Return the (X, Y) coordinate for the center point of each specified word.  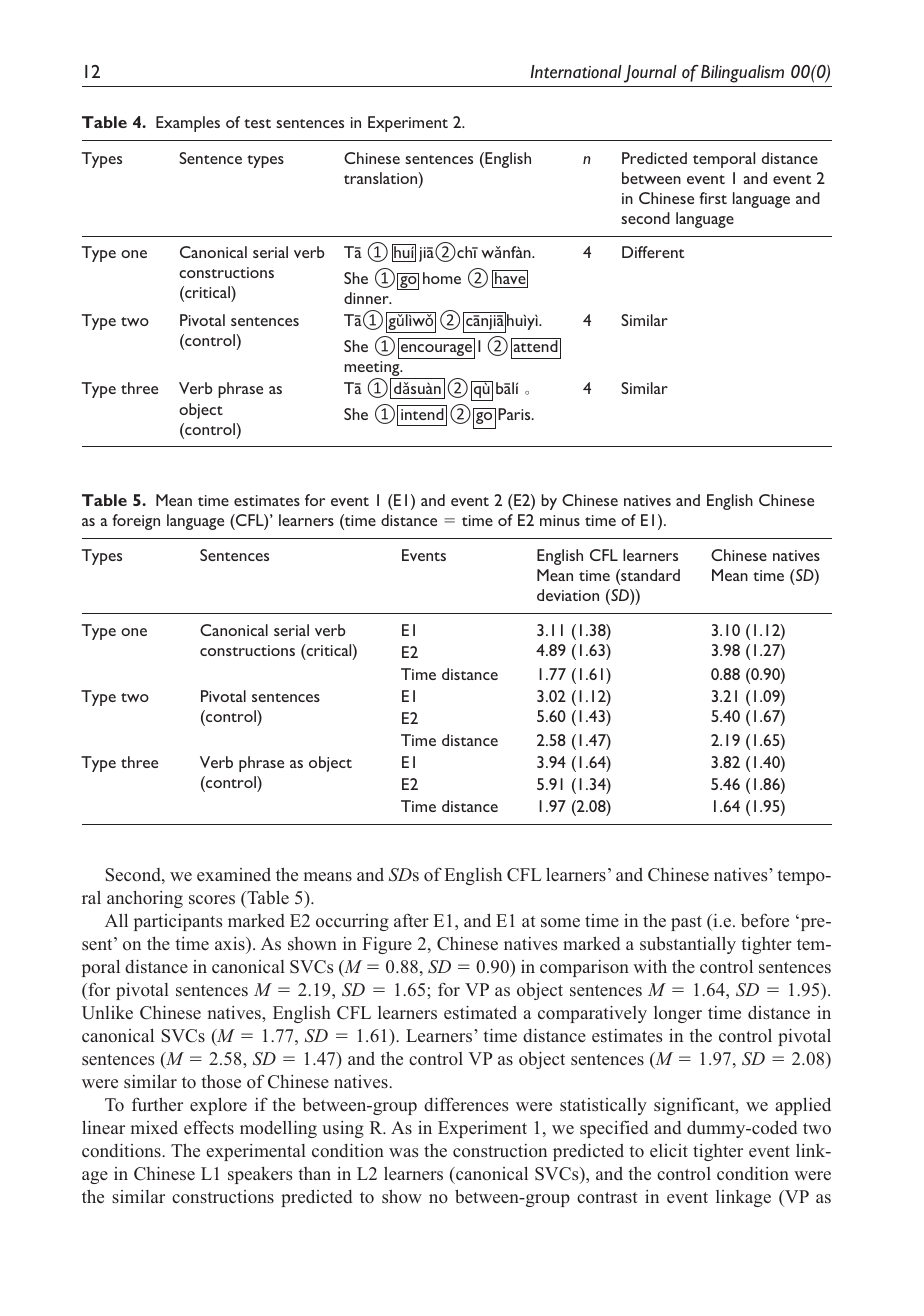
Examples (188, 124)
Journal (650, 74)
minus (560, 520)
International (576, 71)
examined (234, 874)
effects (209, 1128)
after (411, 920)
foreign (136, 522)
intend (422, 414)
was (403, 1153)
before (765, 920)
